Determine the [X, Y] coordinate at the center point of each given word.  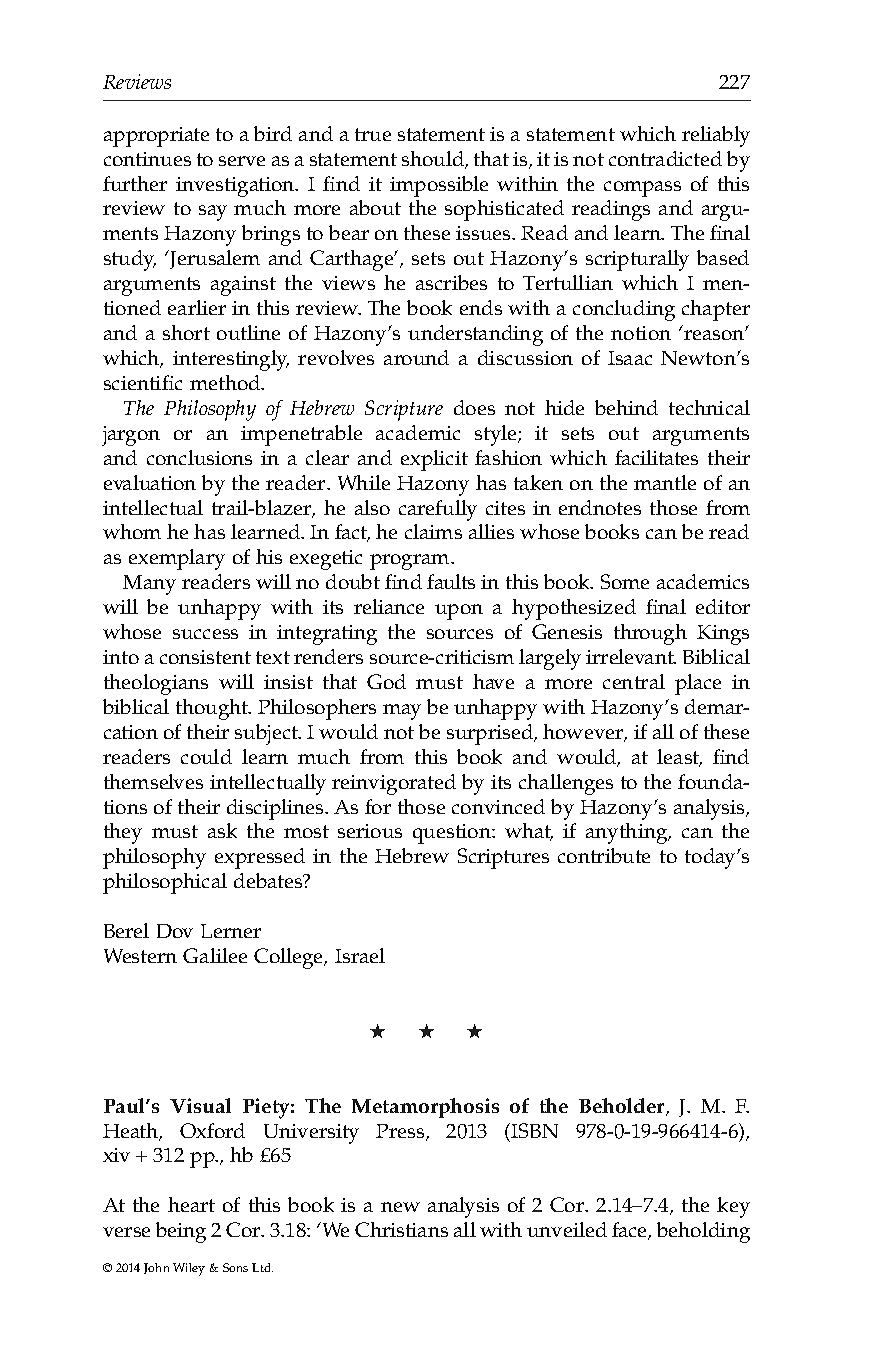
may [402, 712]
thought [213, 709]
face [631, 1231]
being [181, 1232]
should [434, 160]
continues [147, 159]
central [634, 681]
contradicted [665, 158]
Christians [401, 1229]
